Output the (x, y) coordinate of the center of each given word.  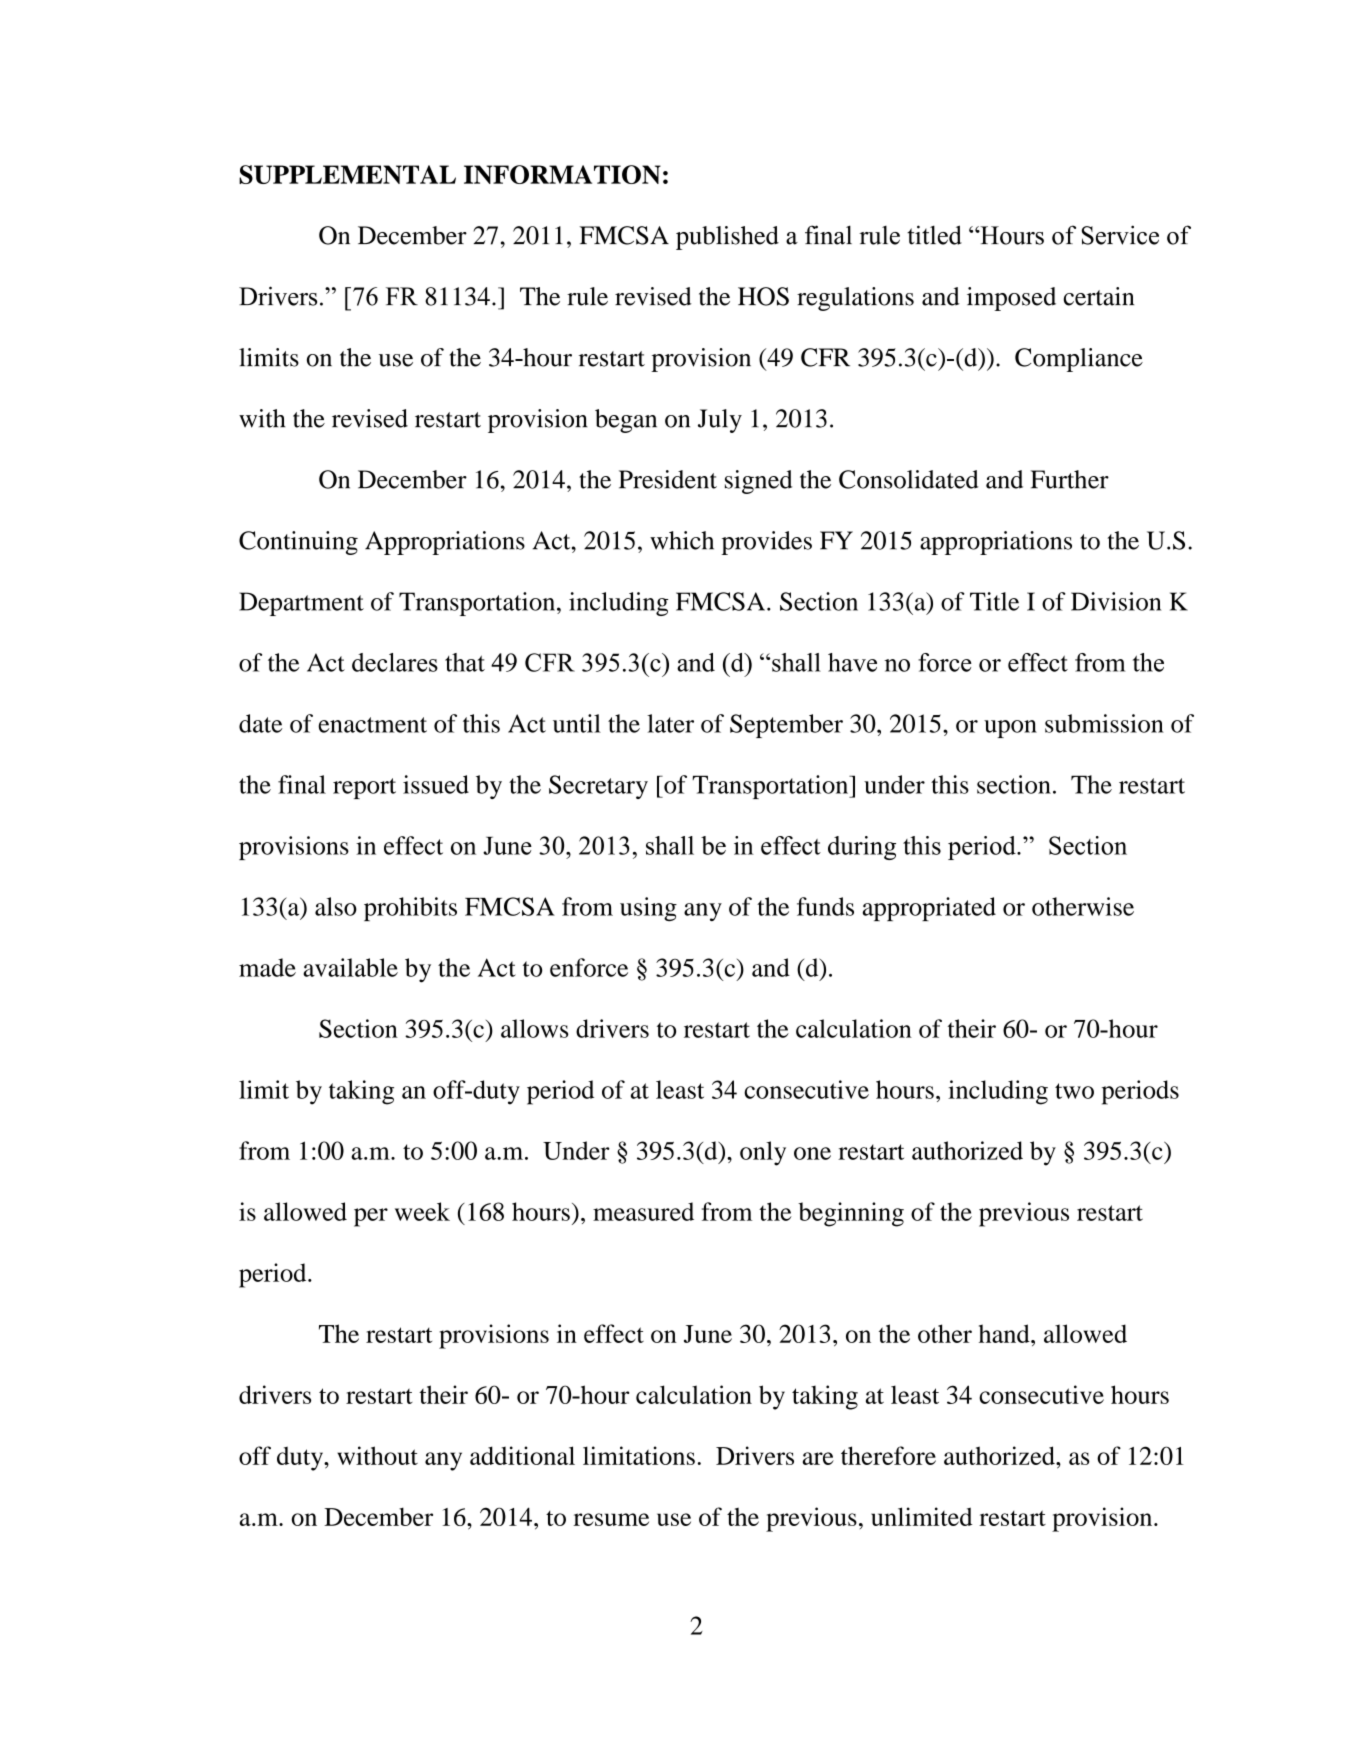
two (1074, 1091)
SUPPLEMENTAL (347, 174)
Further (1070, 479)
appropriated (929, 909)
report (364, 788)
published (727, 238)
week (422, 1211)
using (648, 909)
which (682, 540)
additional (522, 1455)
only (763, 1153)
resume (611, 1519)
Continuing (298, 543)
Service (1120, 235)
